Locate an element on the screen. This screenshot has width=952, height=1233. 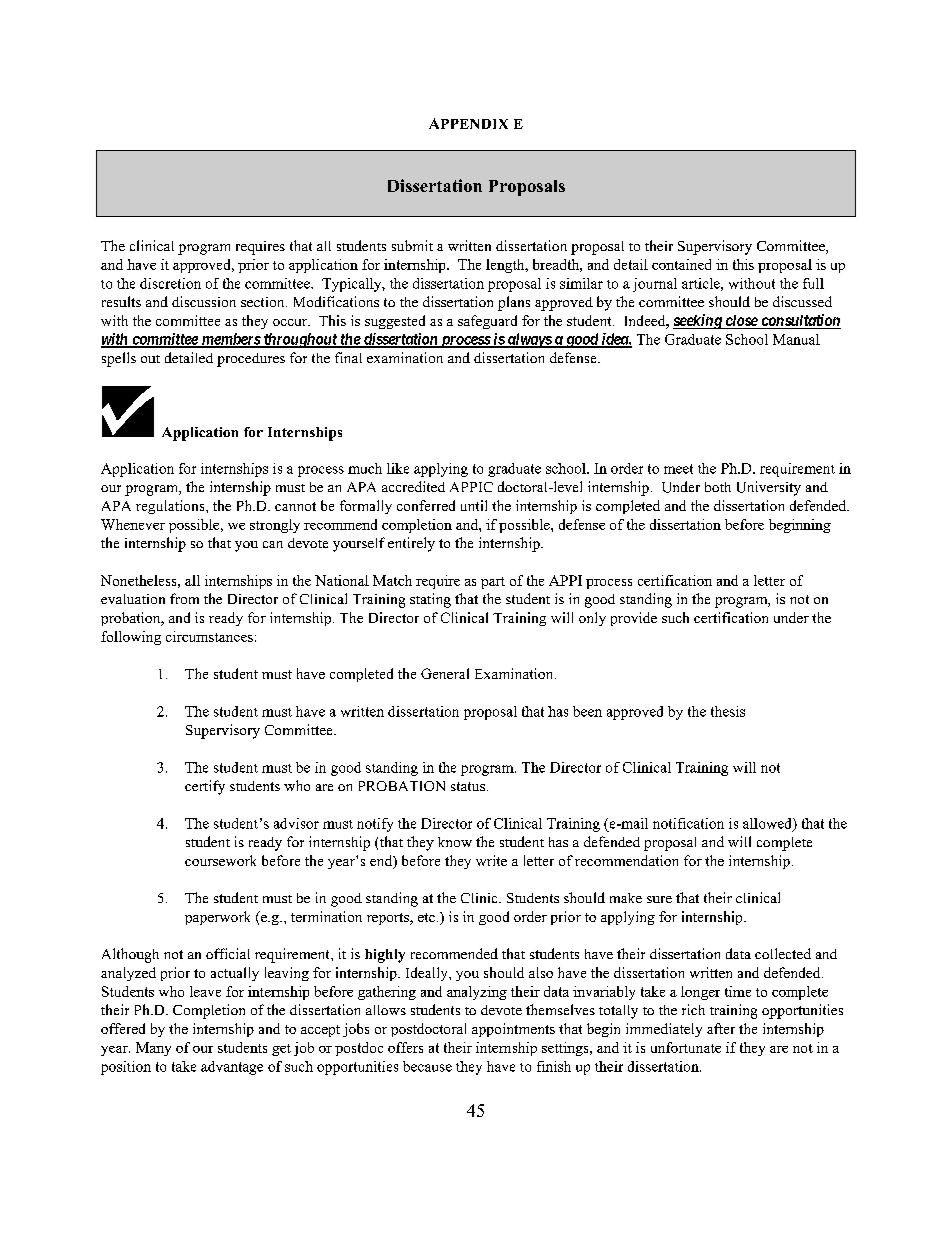
part is located at coordinates (493, 583).
